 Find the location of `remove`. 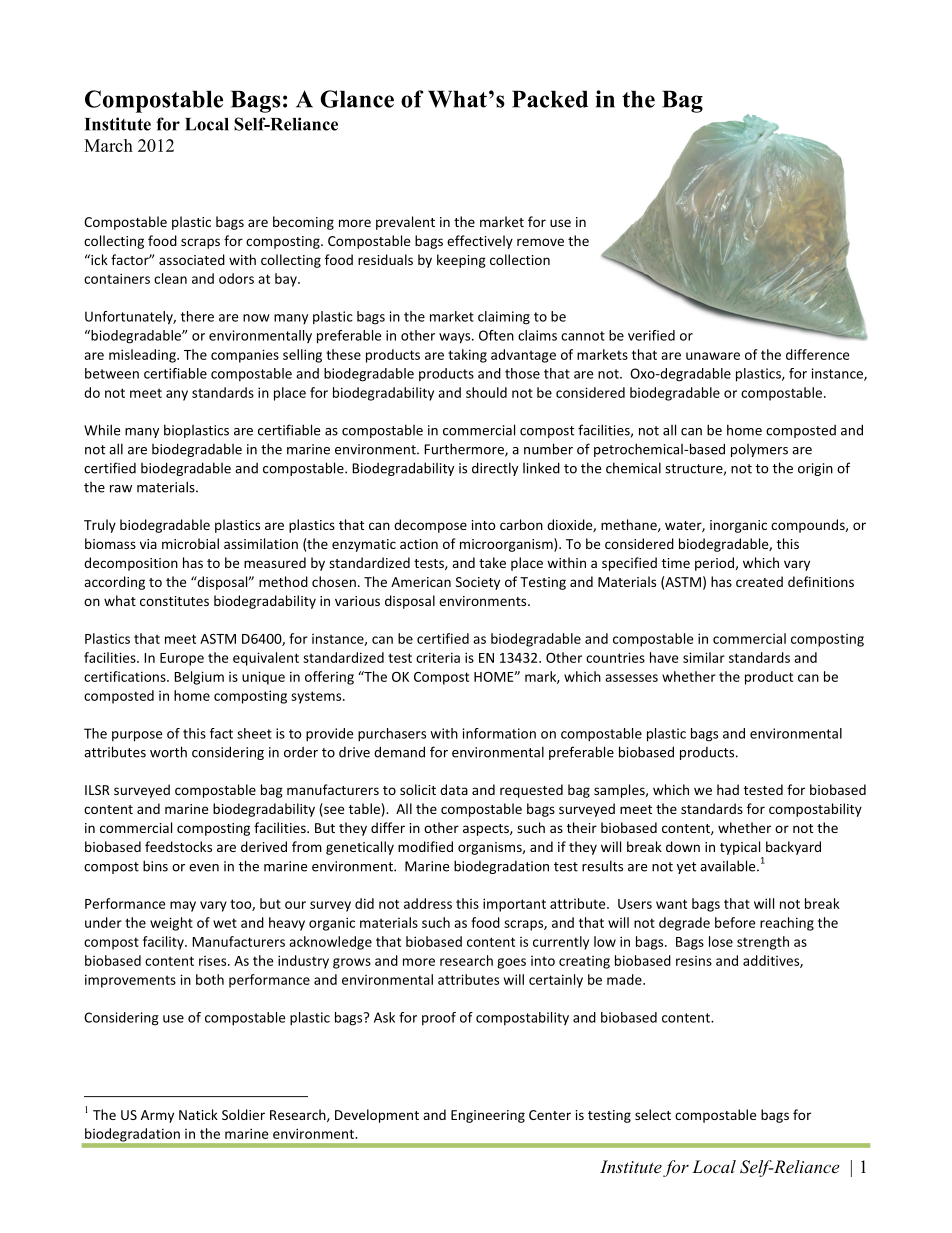

remove is located at coordinates (540, 242).
